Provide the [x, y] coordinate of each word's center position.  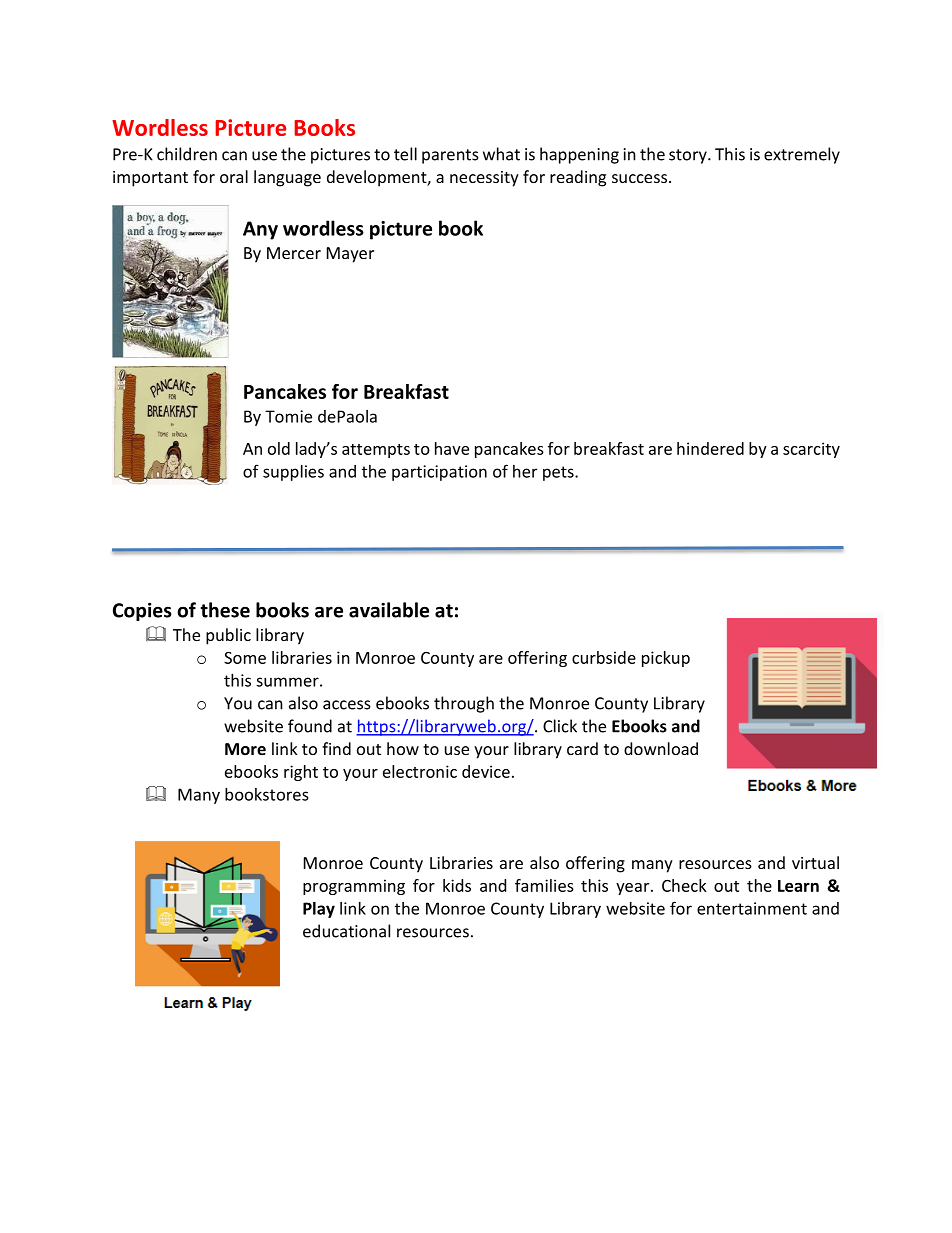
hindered [710, 448]
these [225, 610]
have [452, 448]
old [279, 448]
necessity [484, 179]
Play [319, 910]
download [661, 748]
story [689, 156]
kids [457, 885]
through [464, 704]
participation [439, 473]
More [245, 749]
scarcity [811, 450]
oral [234, 176]
